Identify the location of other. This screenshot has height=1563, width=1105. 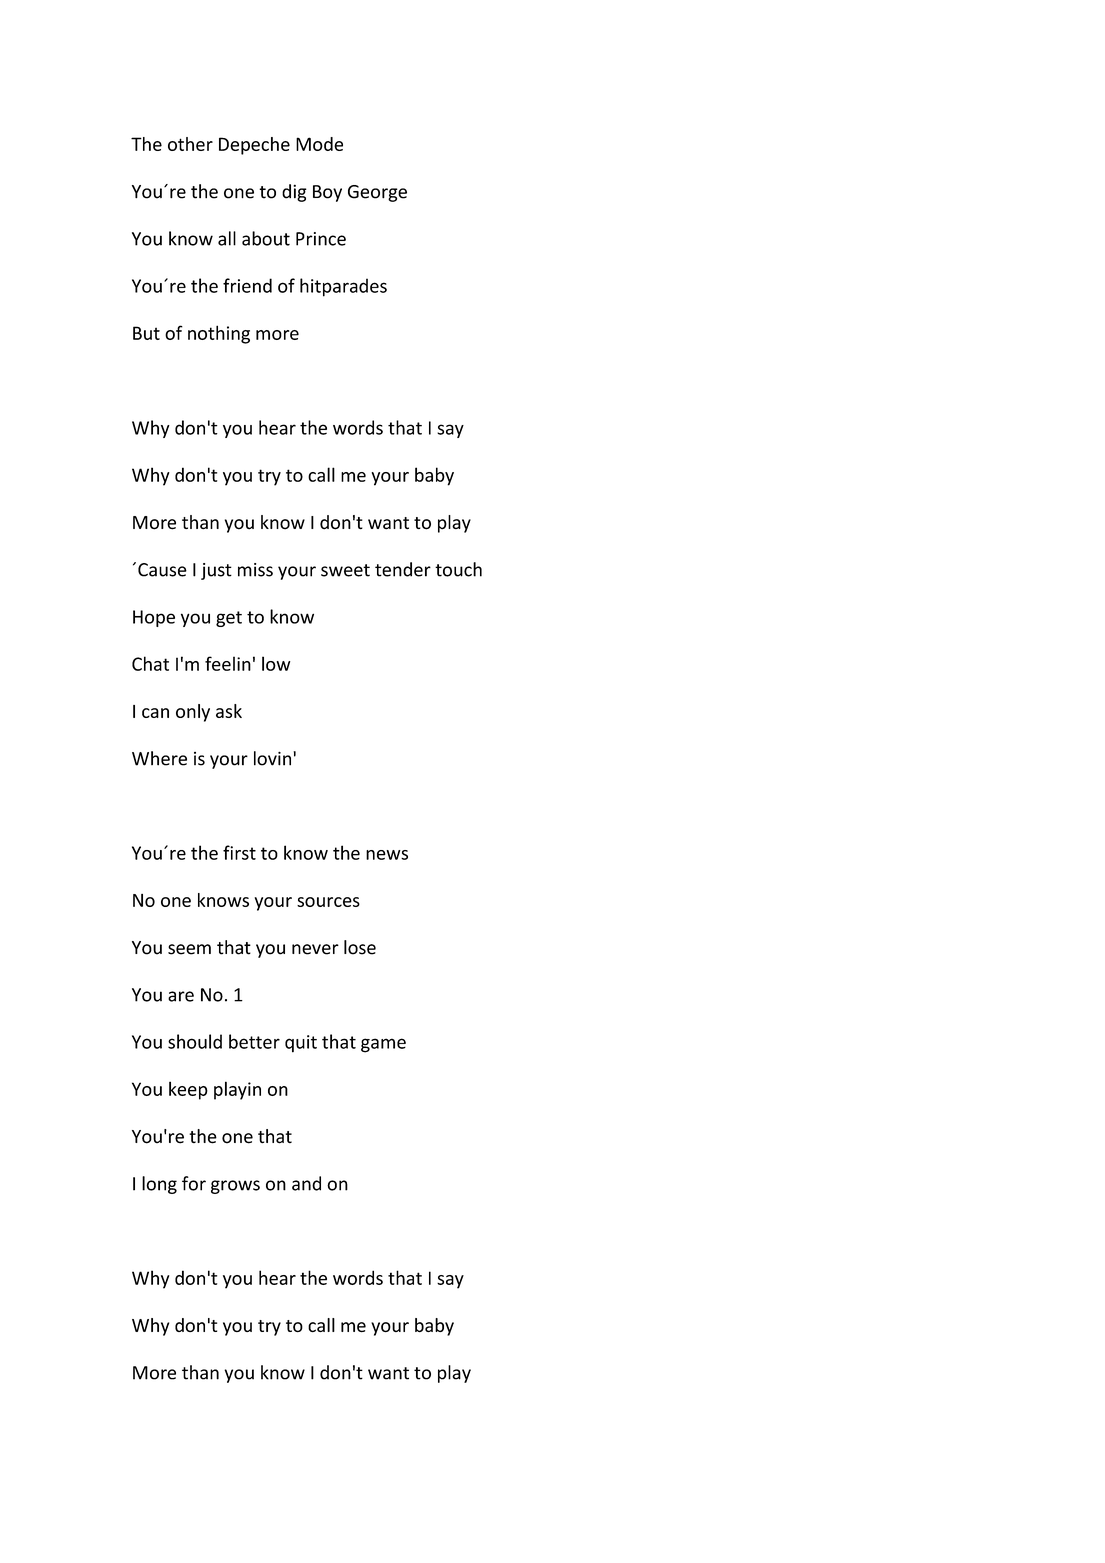
(190, 144).
